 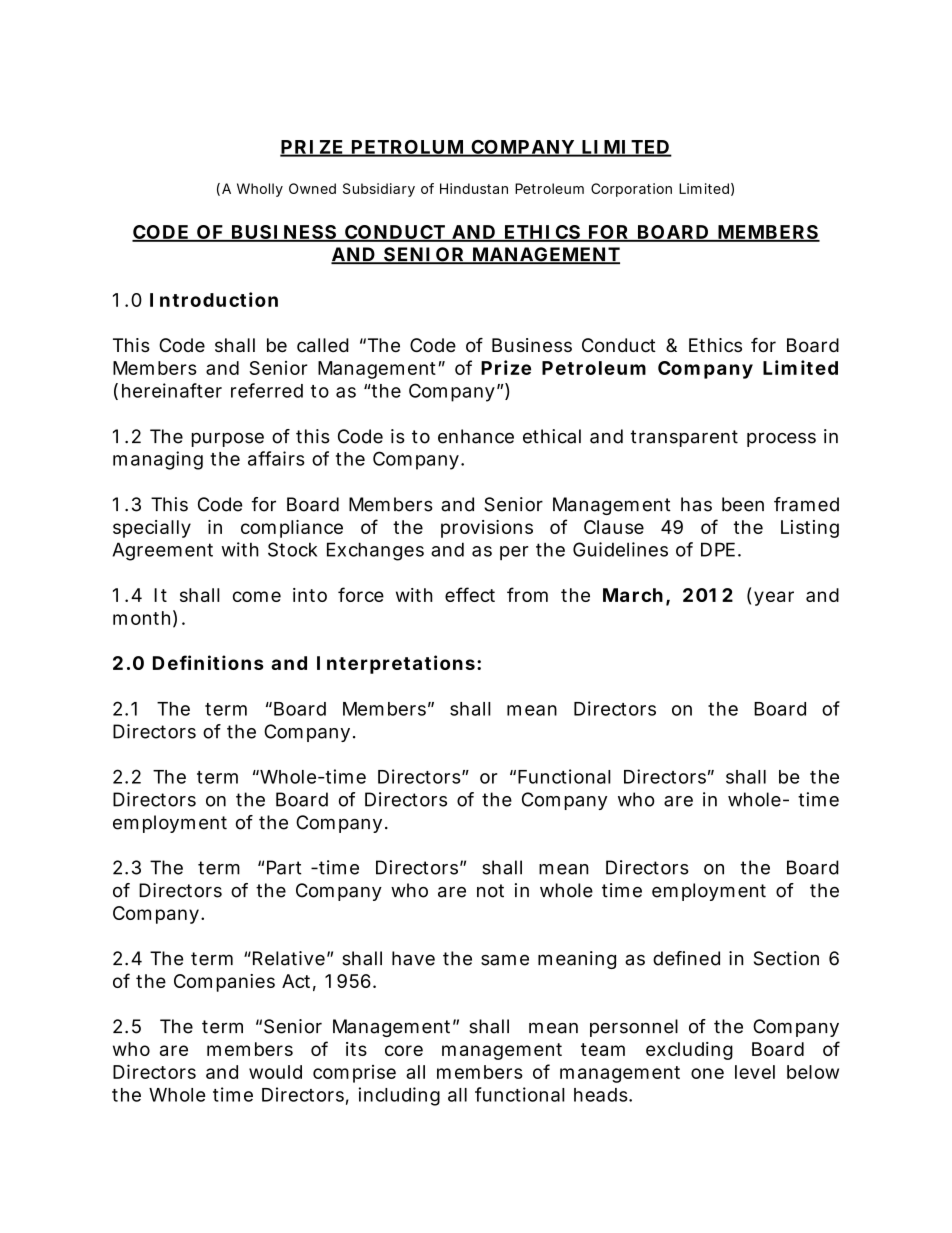 What do you see at coordinates (474, 188) in the screenshot?
I see `Hindustan` at bounding box center [474, 188].
